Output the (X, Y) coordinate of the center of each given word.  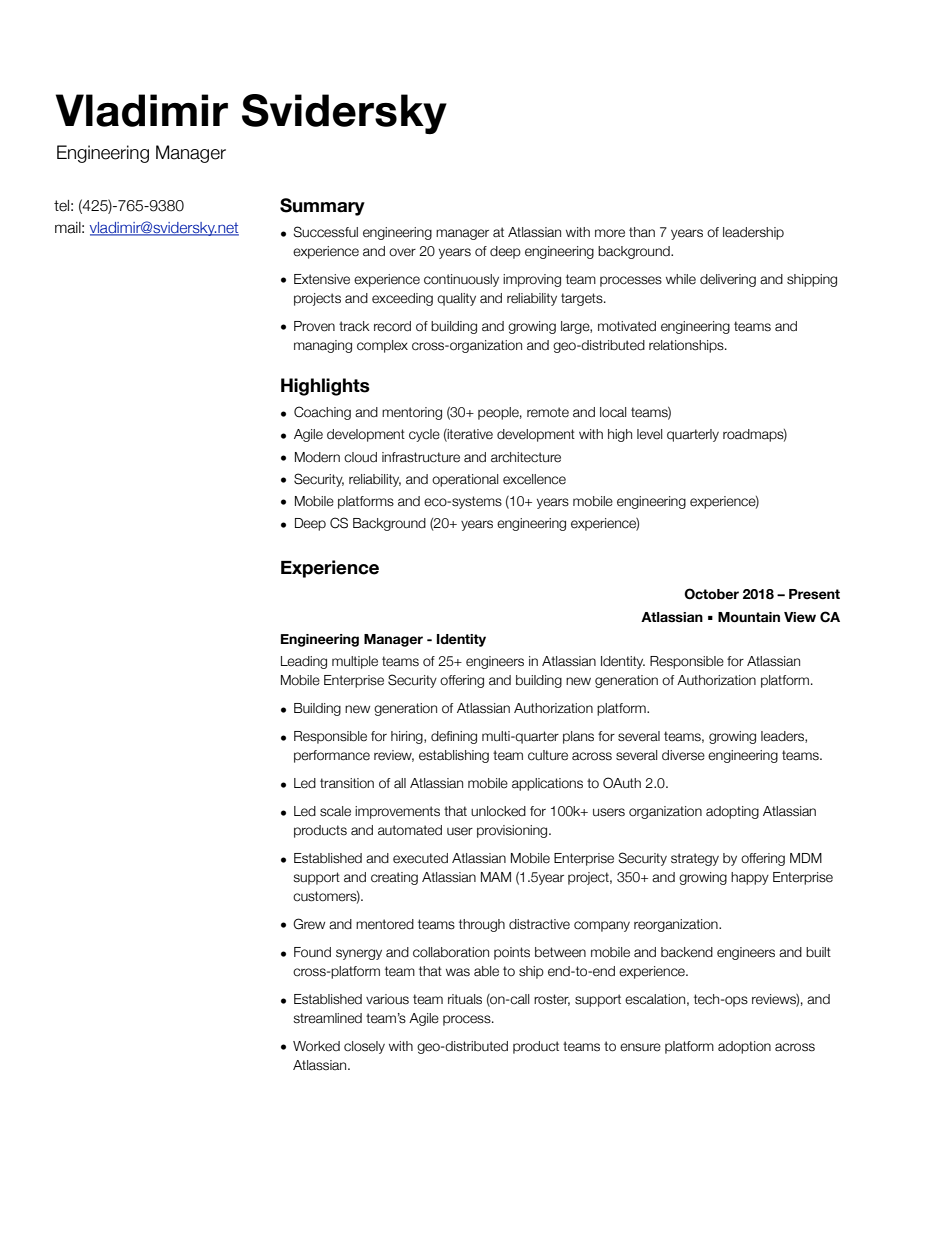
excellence (534, 479)
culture (548, 755)
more (610, 233)
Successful (325, 232)
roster (552, 1000)
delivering (728, 280)
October (711, 594)
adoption (744, 1047)
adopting (732, 812)
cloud (360, 457)
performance (332, 756)
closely (364, 1047)
